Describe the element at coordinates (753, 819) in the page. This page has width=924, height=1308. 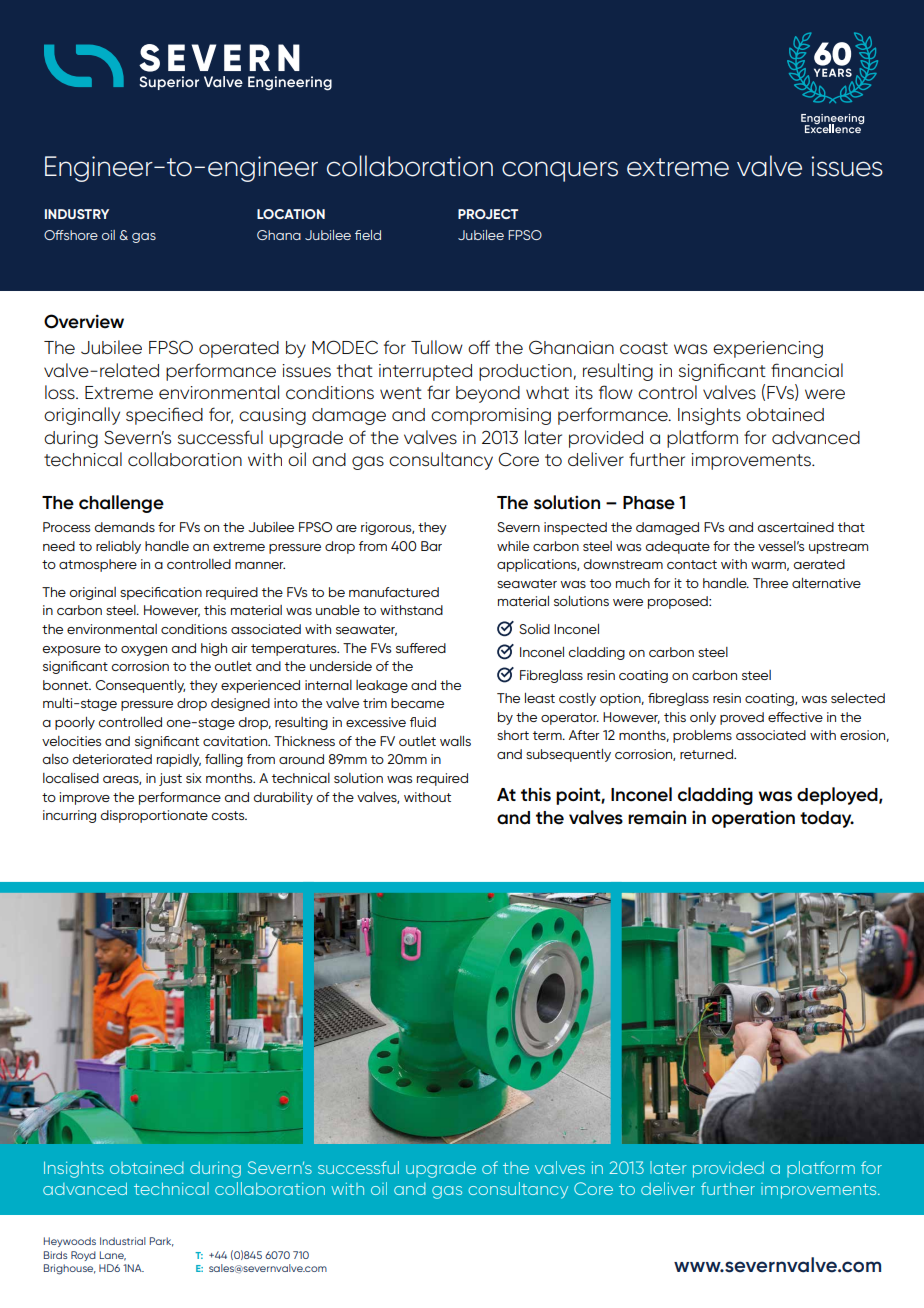
I see `operation` at that location.
